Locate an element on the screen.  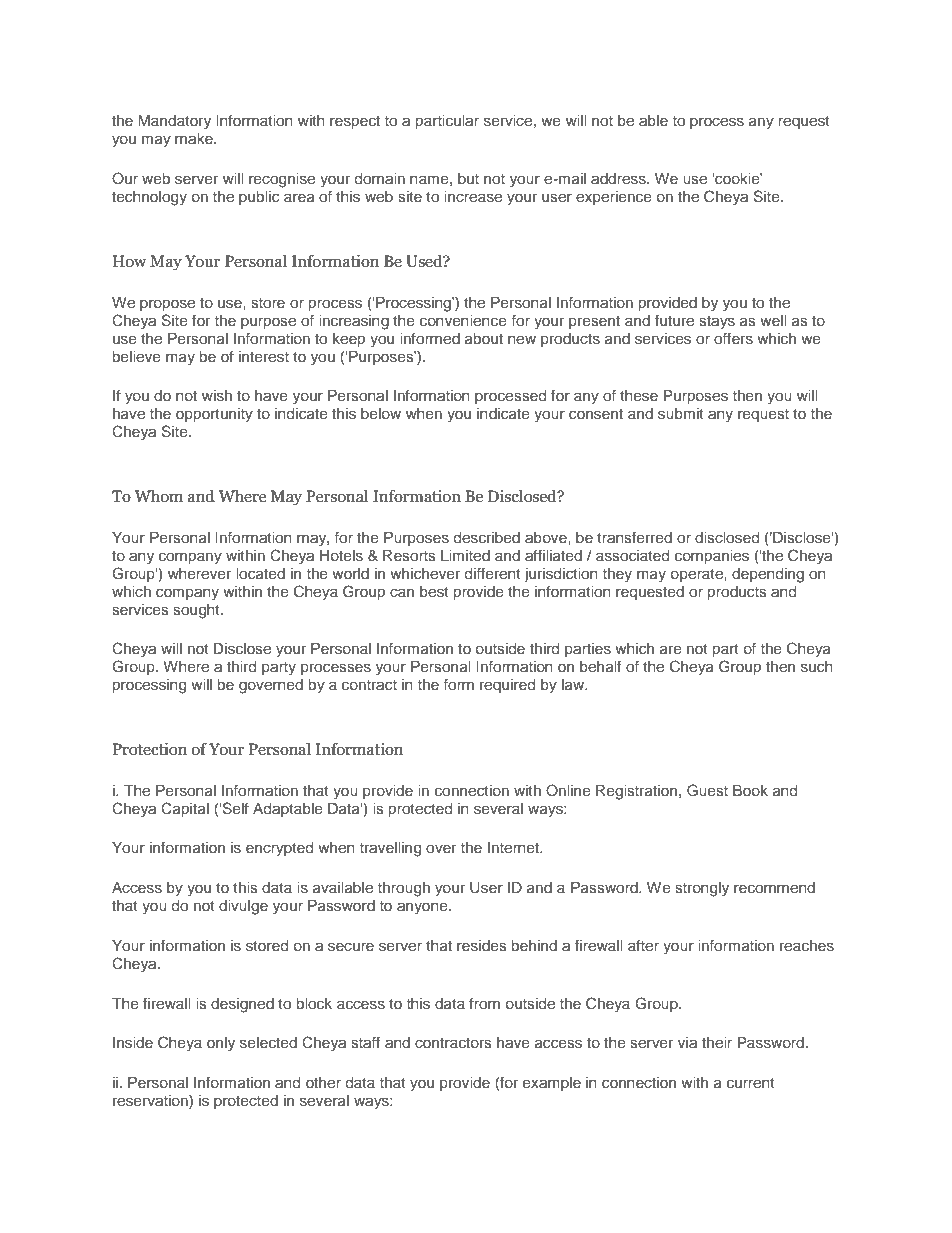
best is located at coordinates (434, 591).
